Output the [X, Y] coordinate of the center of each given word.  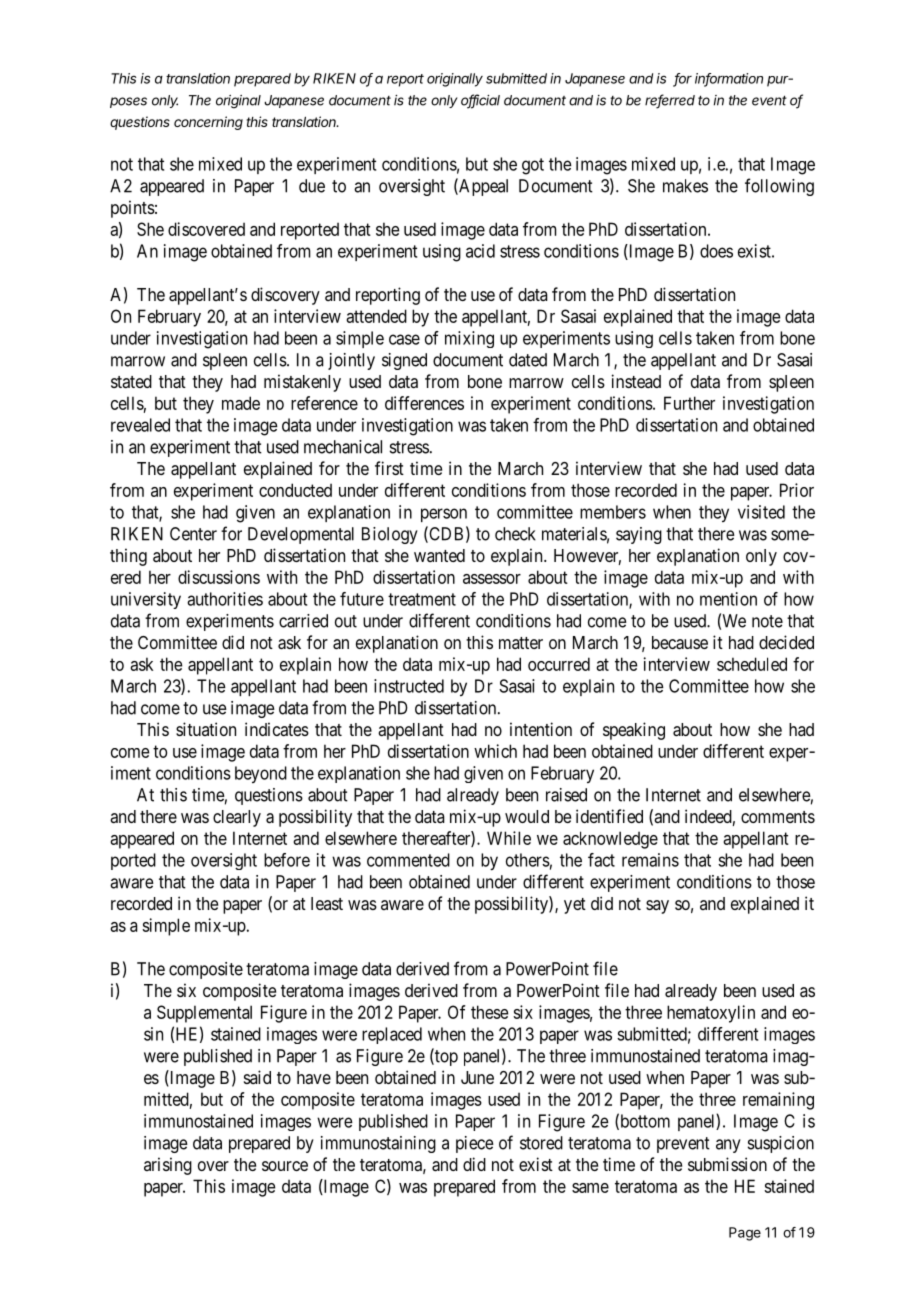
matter [521, 643]
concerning [208, 123]
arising [168, 1166]
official [480, 101]
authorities [225, 599]
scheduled [752, 664]
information [729, 79]
